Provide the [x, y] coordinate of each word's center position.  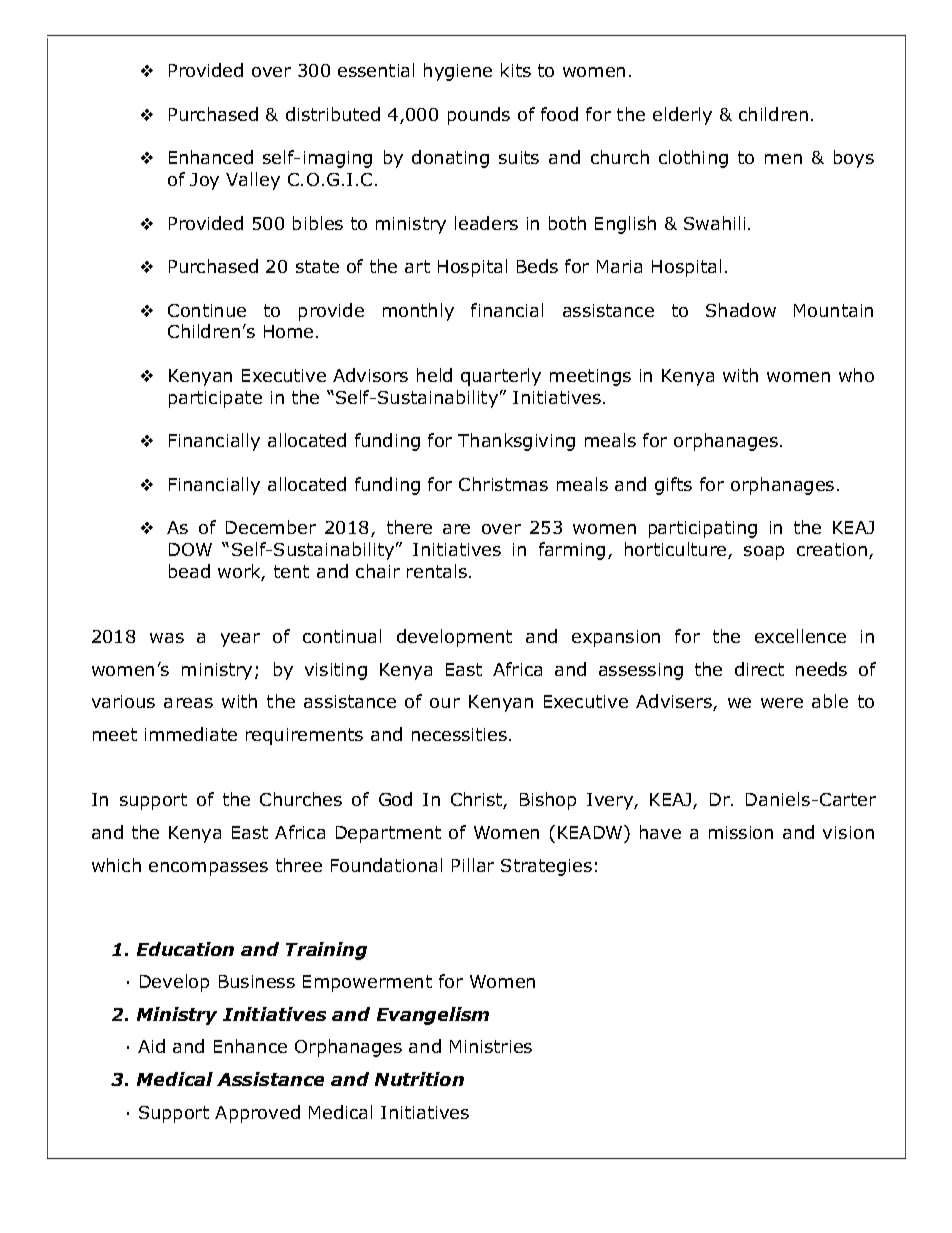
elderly [682, 116]
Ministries [491, 1046]
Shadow [741, 310]
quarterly [501, 377]
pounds [479, 116]
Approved [257, 1114]
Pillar [473, 865]
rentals [437, 571]
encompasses [208, 869]
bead [189, 571]
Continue [207, 310]
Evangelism [433, 1016]
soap [764, 553]
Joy [204, 181]
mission [741, 832]
